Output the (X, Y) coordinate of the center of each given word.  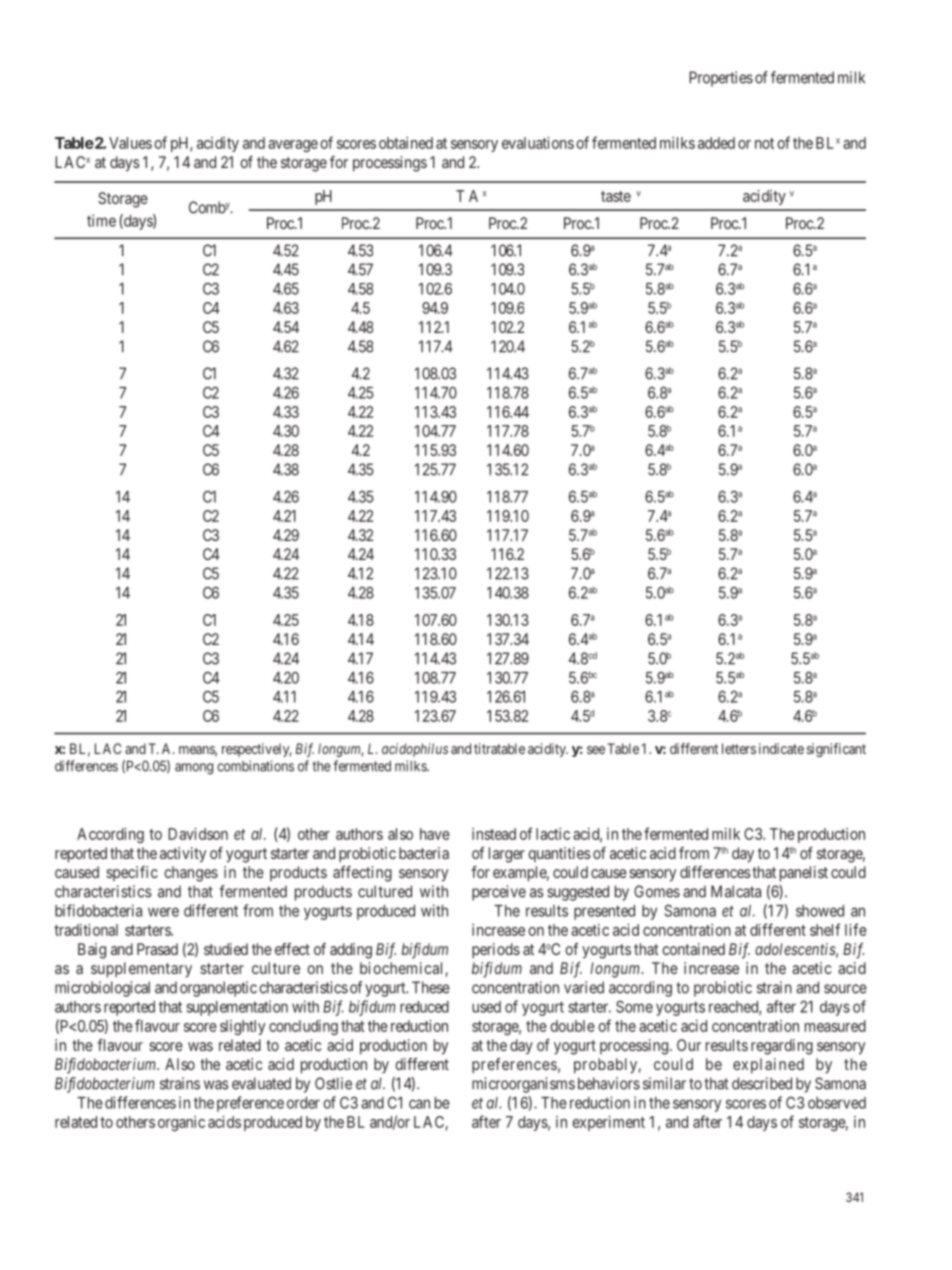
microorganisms (523, 1085)
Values (130, 143)
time (101, 220)
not (764, 143)
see (596, 750)
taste (616, 196)
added (716, 143)
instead (494, 834)
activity (183, 855)
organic (181, 1123)
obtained (406, 143)
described (762, 1083)
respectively (256, 750)
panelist (804, 874)
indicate (781, 748)
